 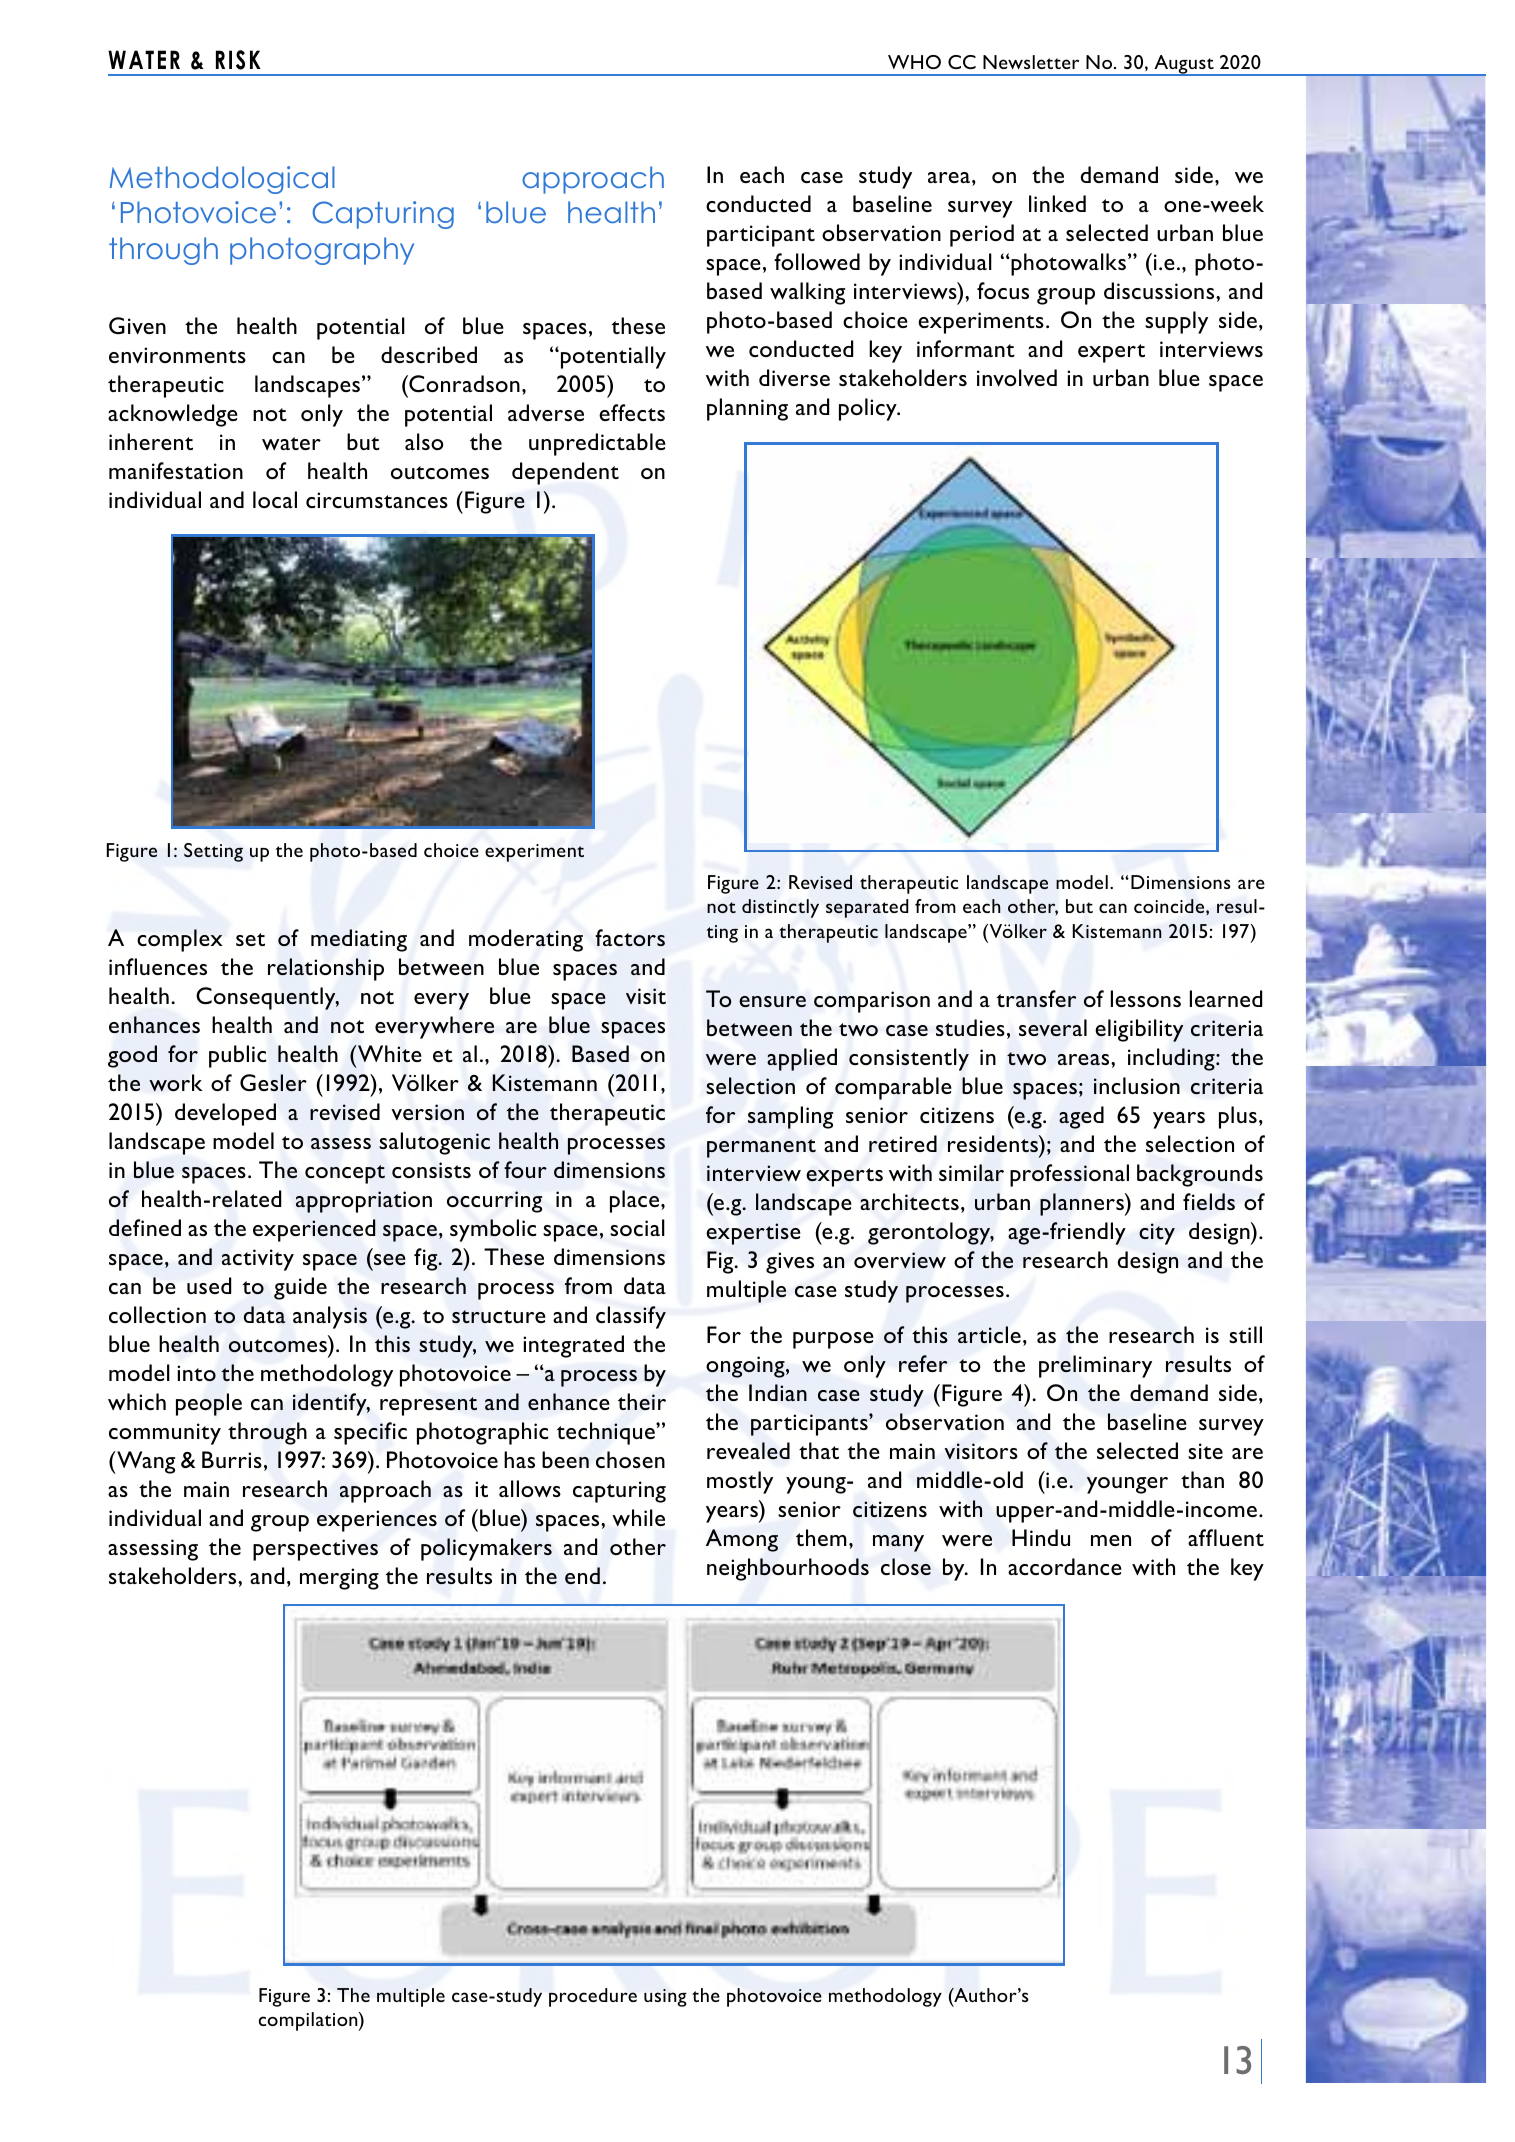 What do you see at coordinates (636, 1201) in the document?
I see `place` at bounding box center [636, 1201].
